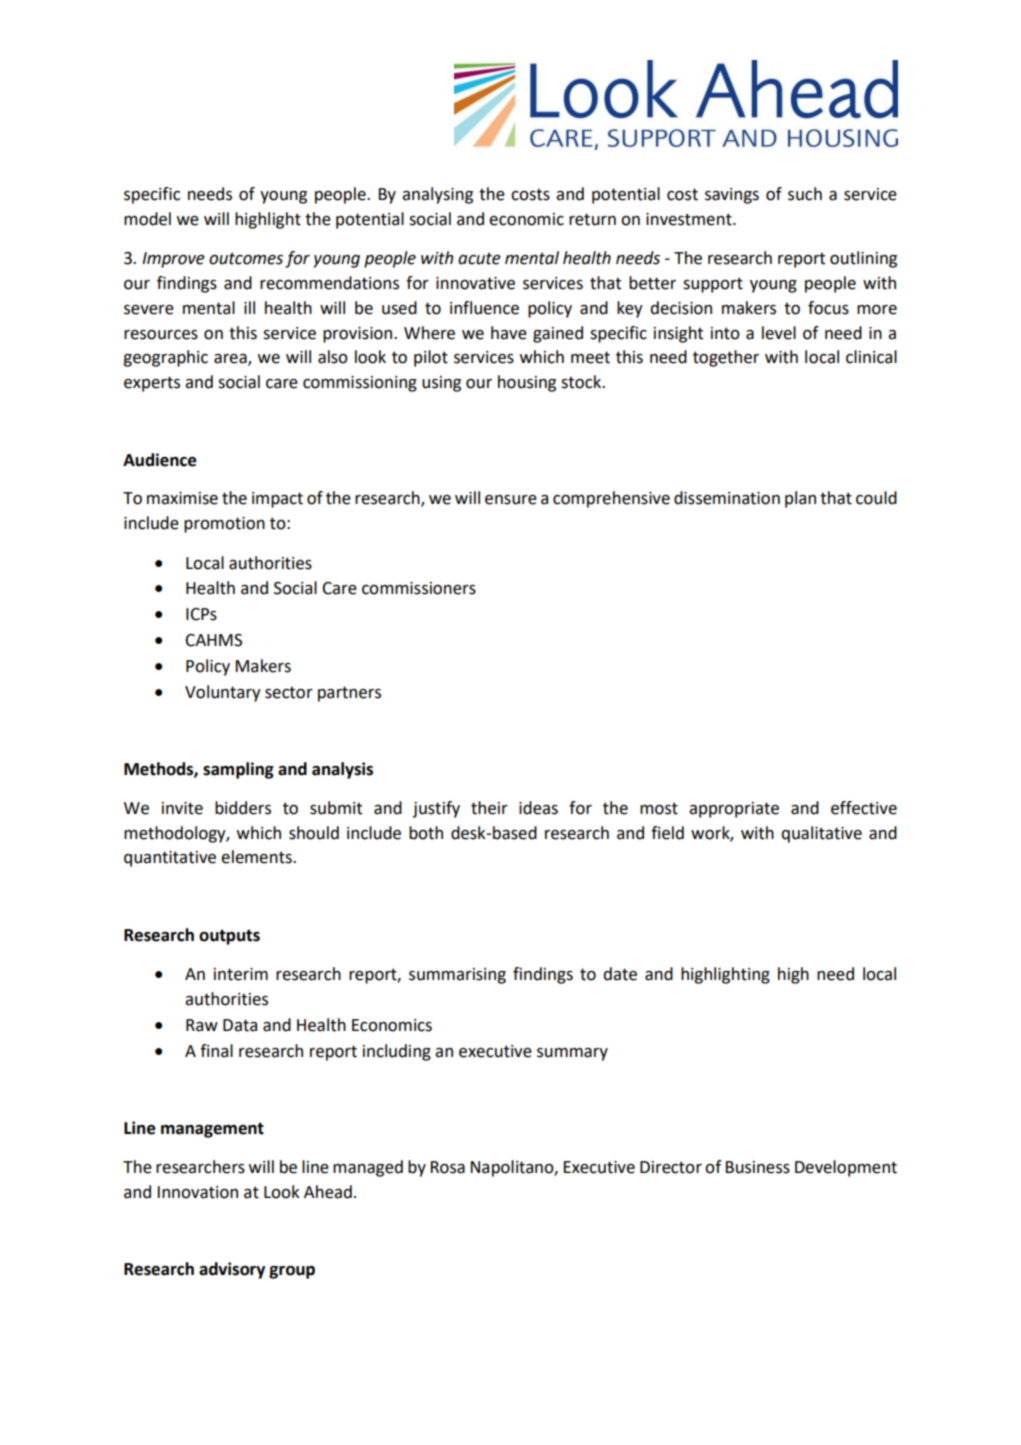  What do you see at coordinates (457, 976) in the image?
I see `summarising` at bounding box center [457, 976].
